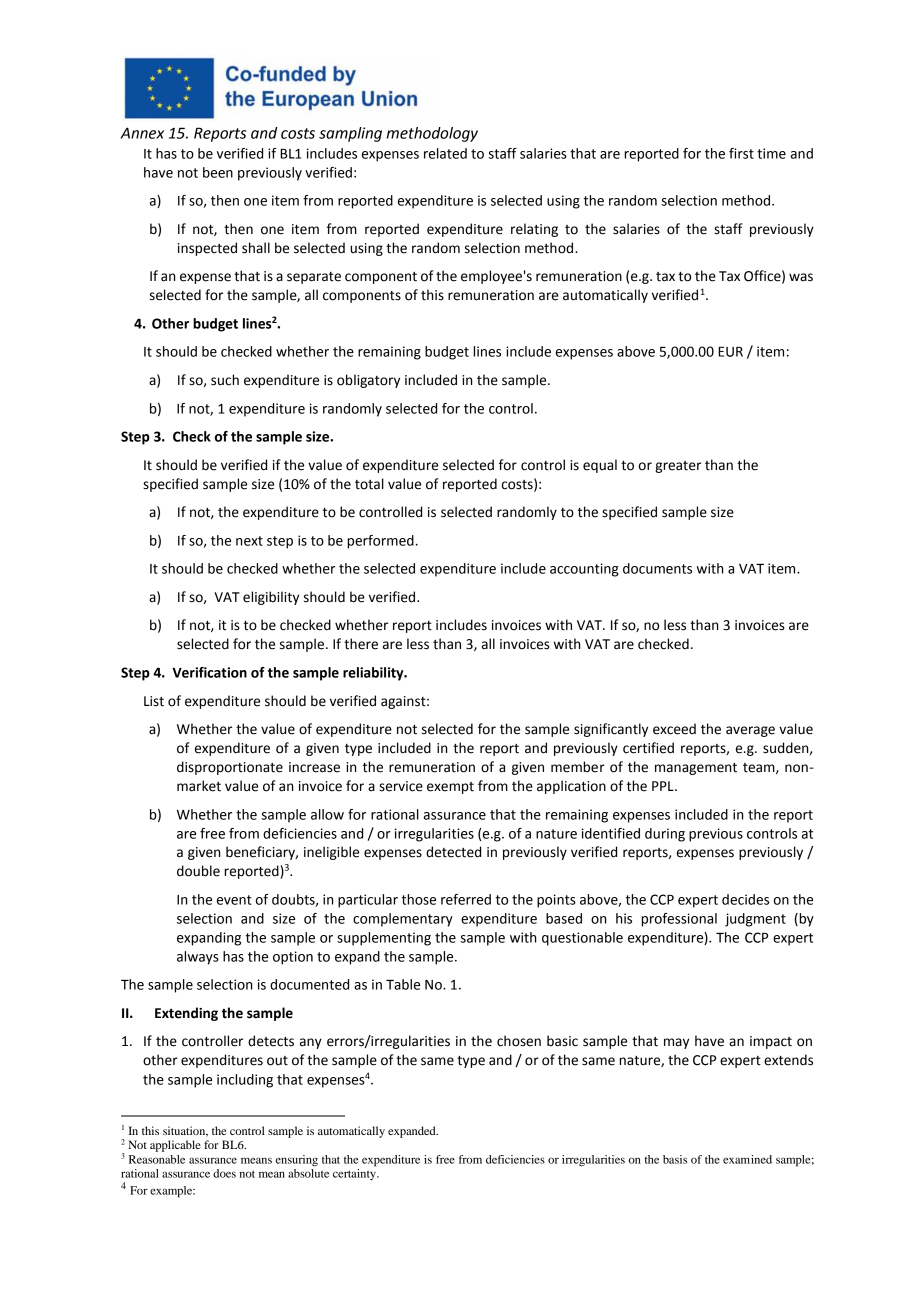 This image has height=1308, width=924. Describe the element at coordinates (445, 153) in the image. I see `related` at that location.
